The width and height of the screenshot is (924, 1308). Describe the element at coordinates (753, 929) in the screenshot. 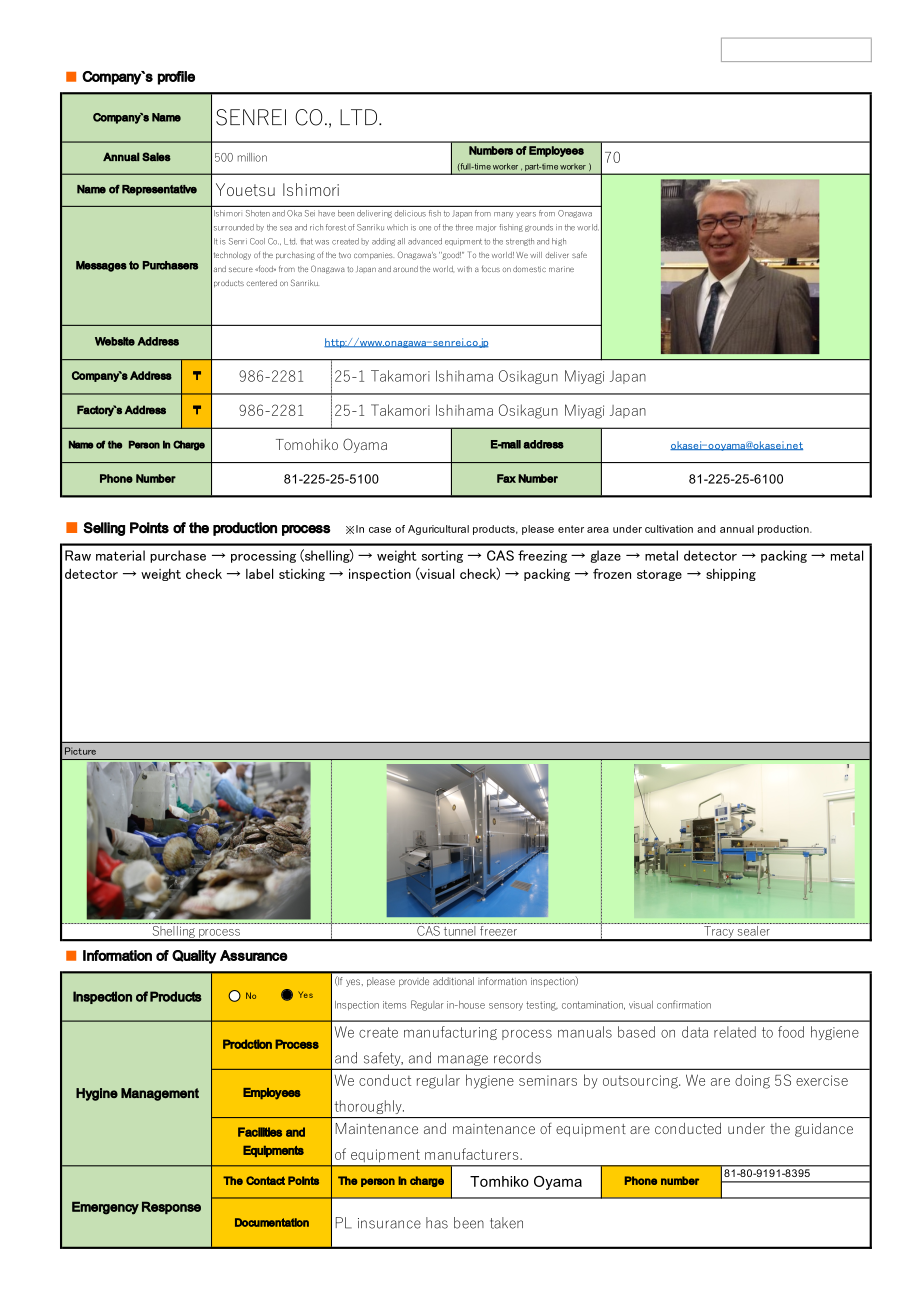

I see `sealer` at that location.
